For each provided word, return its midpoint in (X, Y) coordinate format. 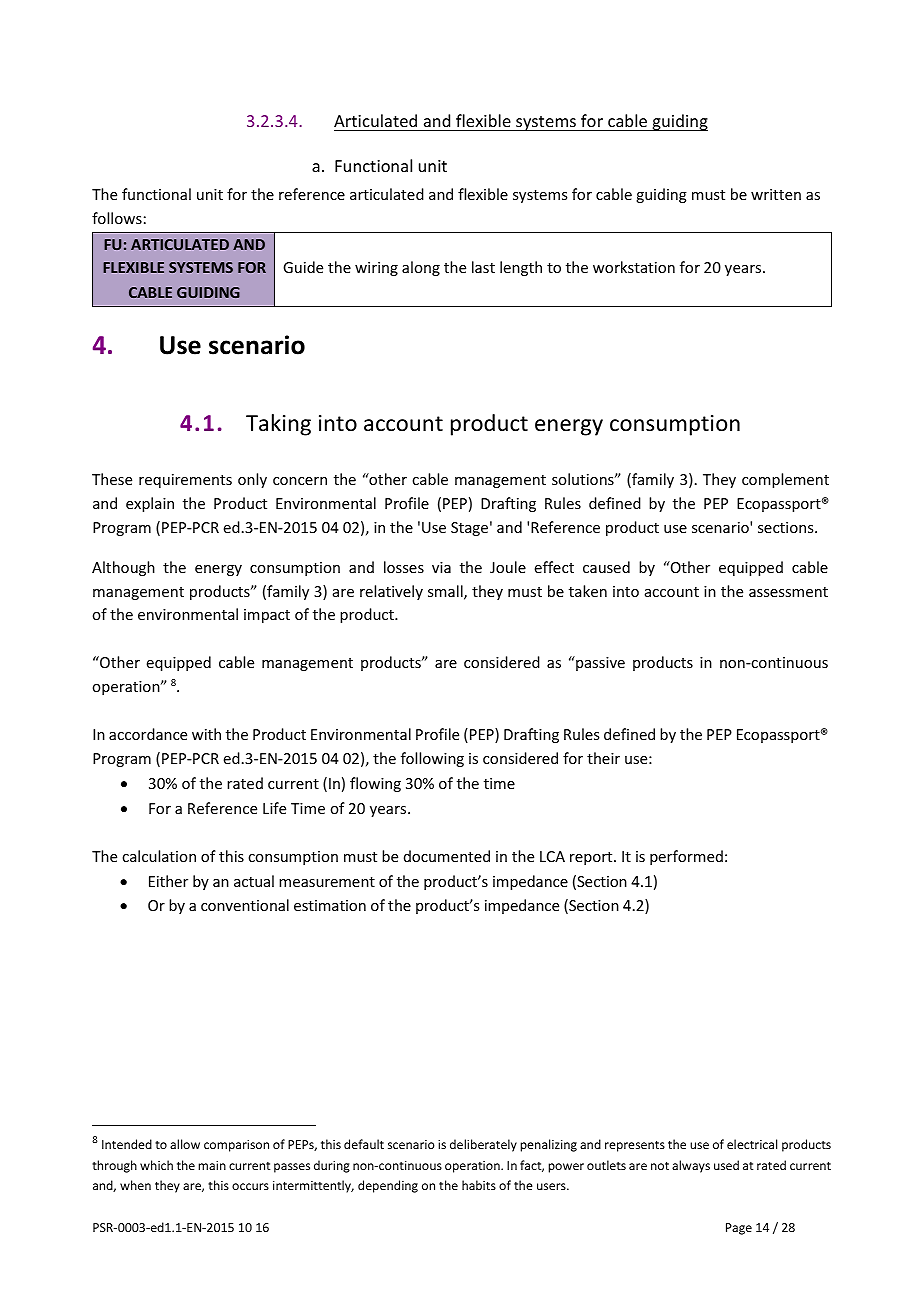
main (212, 1165)
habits (479, 1185)
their (603, 758)
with (206, 734)
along (421, 268)
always (691, 1166)
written (776, 194)
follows (117, 218)
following (432, 759)
